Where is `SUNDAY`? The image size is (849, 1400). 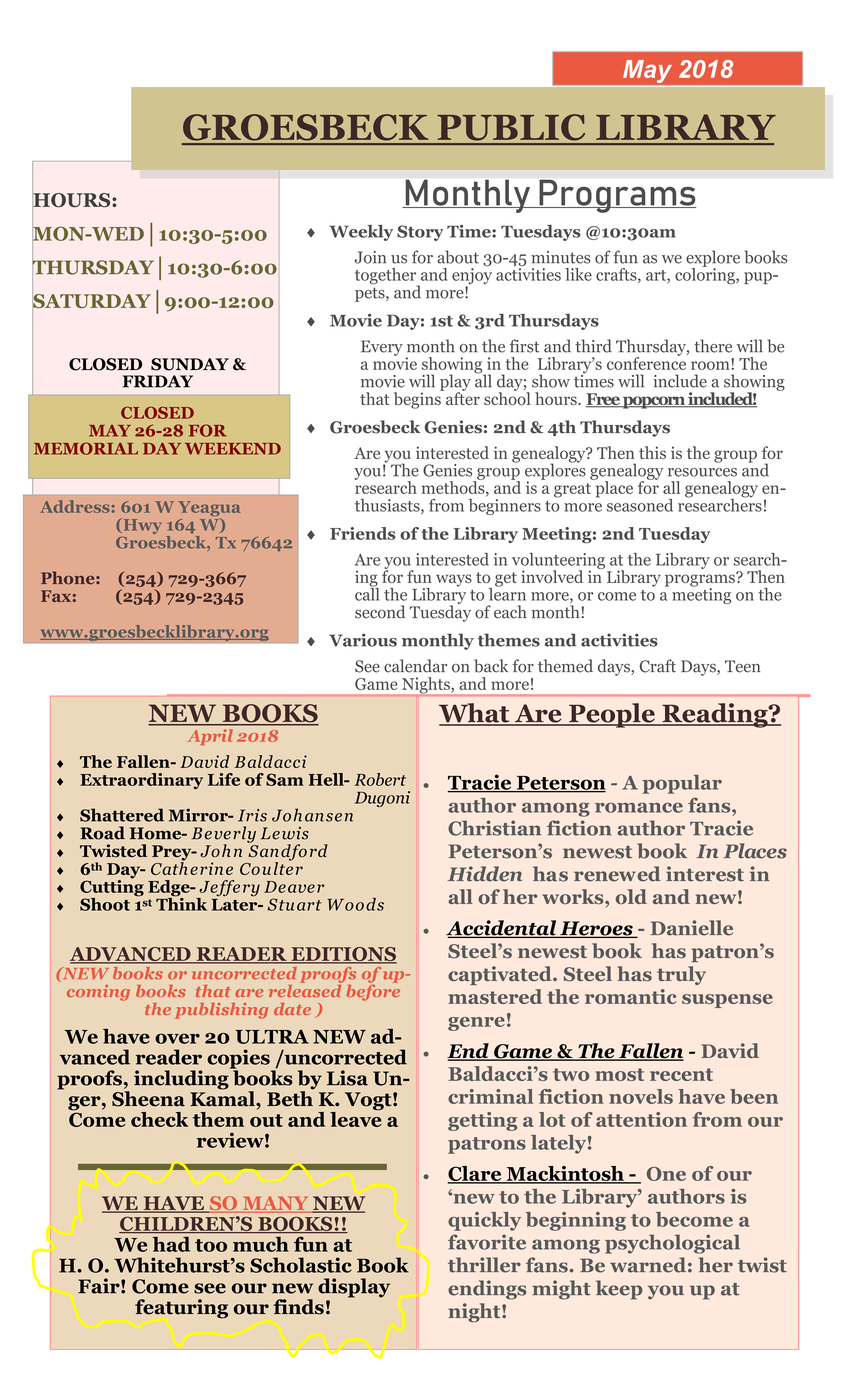 SUNDAY is located at coordinates (190, 364).
